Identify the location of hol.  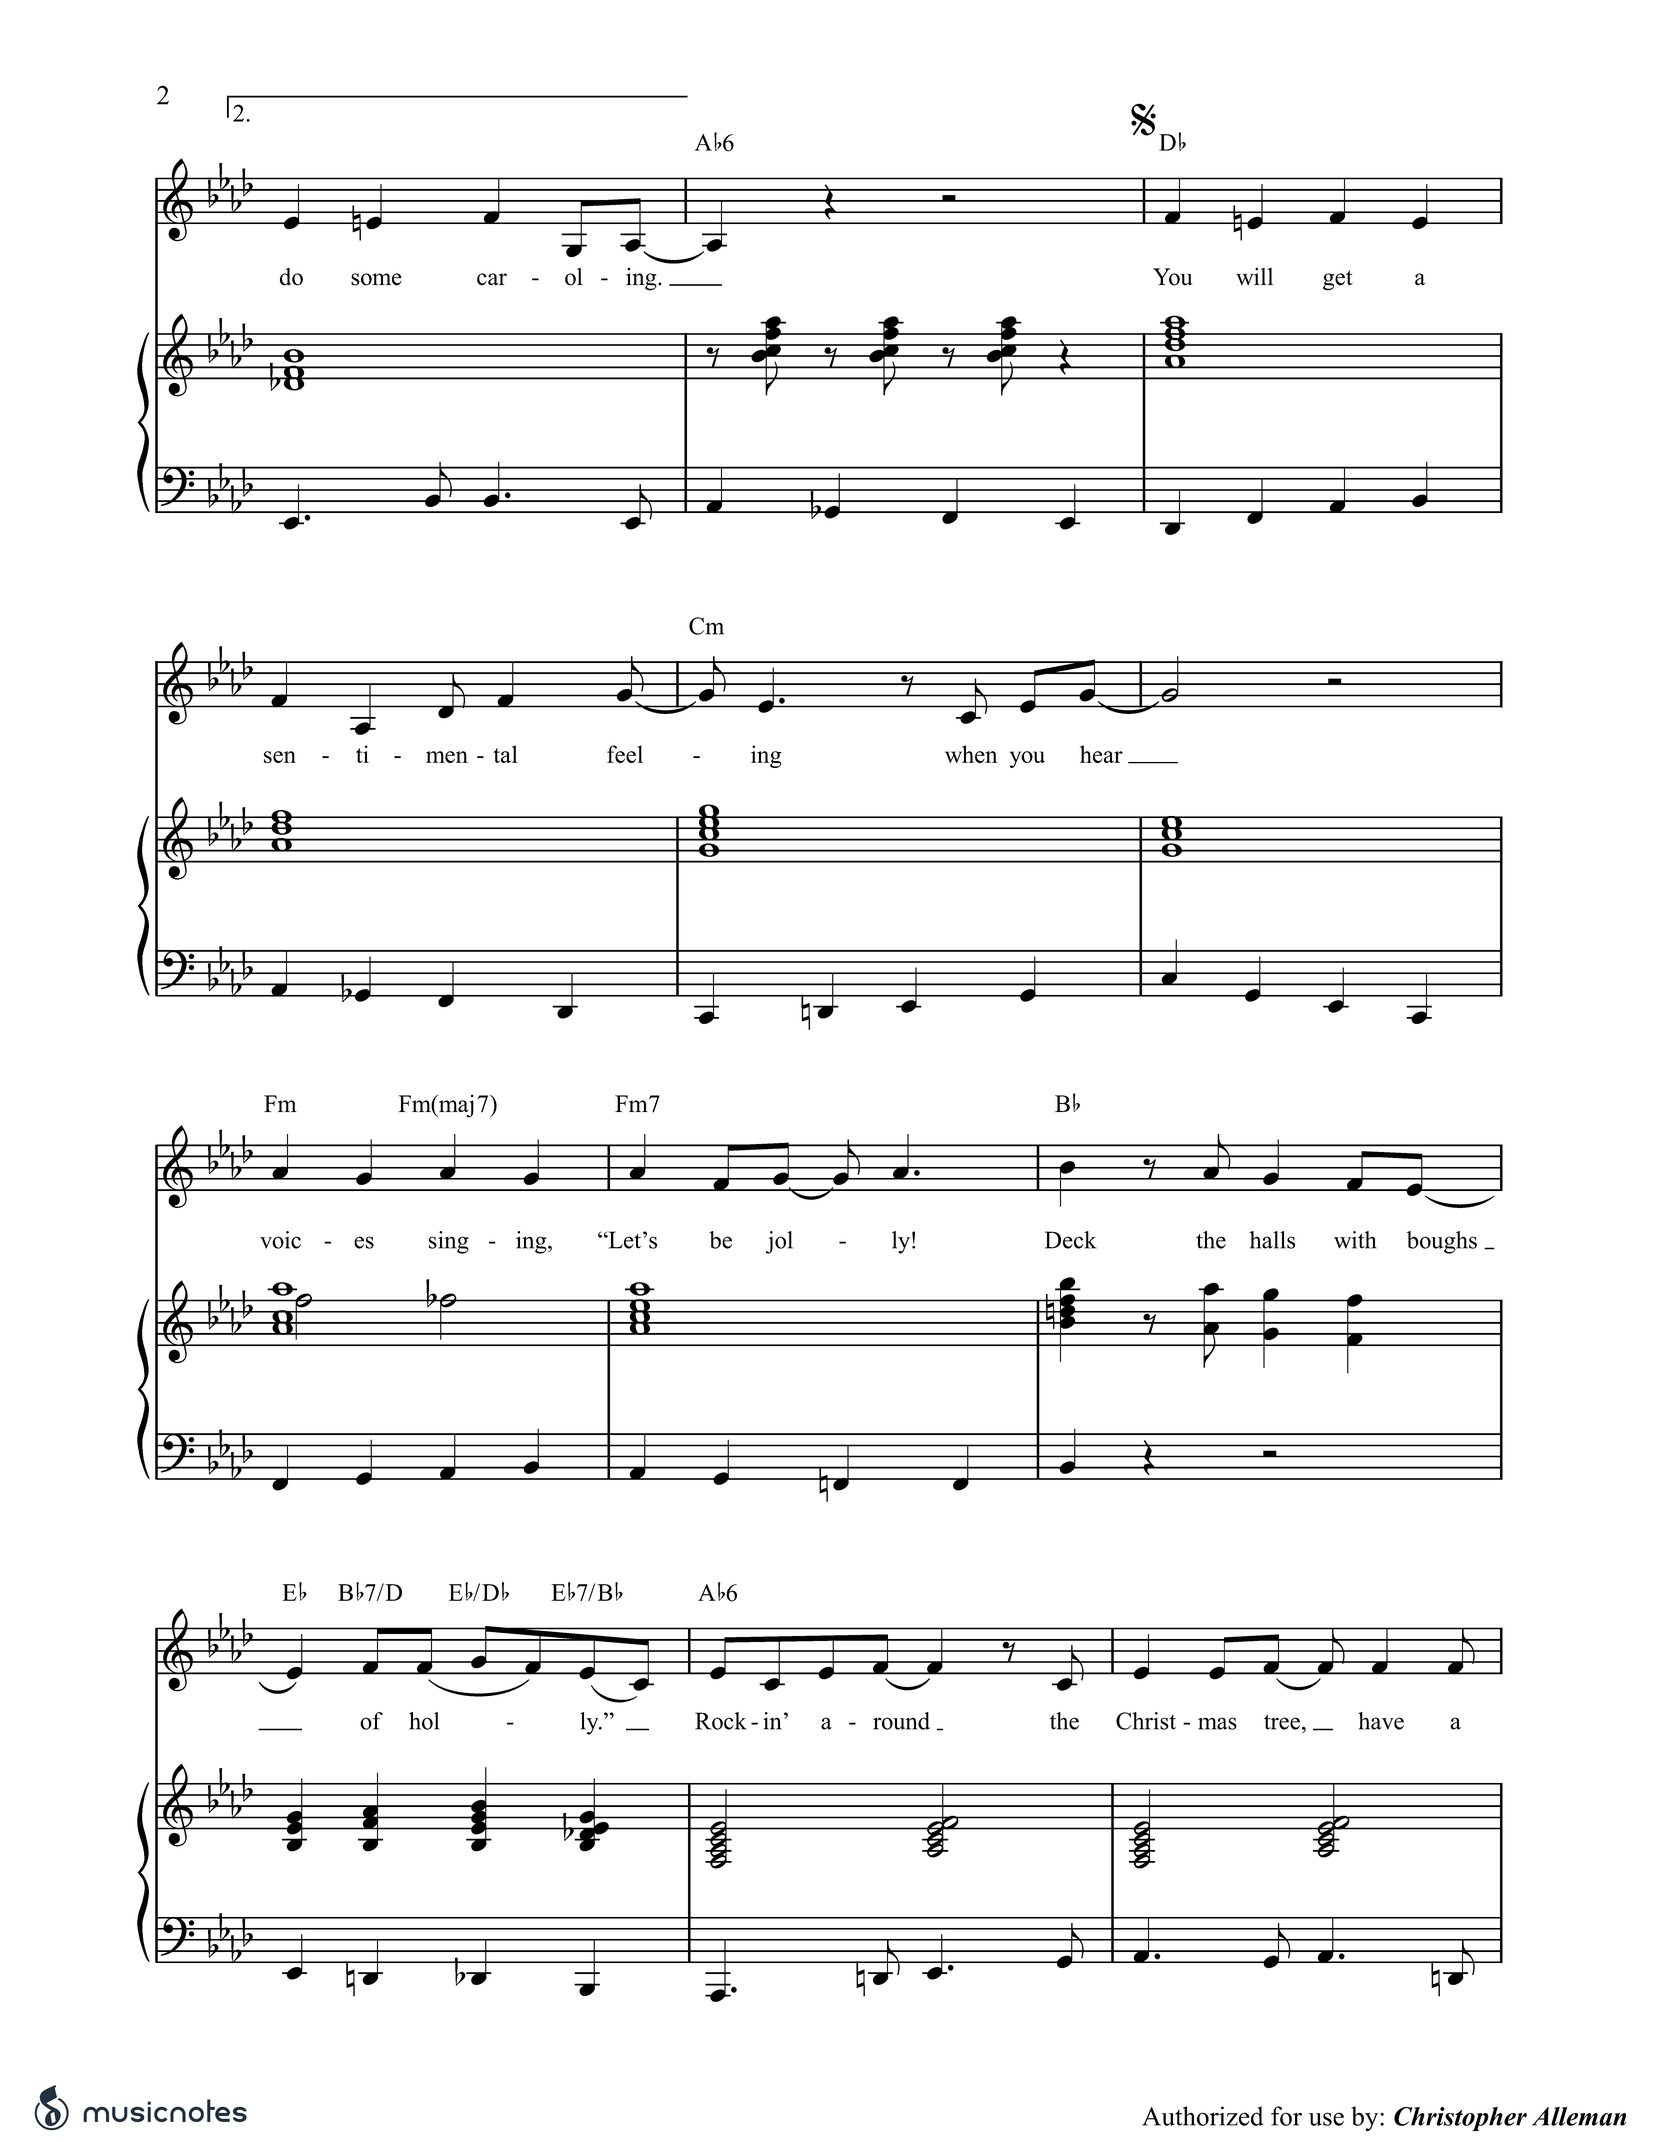
(424, 1721).
